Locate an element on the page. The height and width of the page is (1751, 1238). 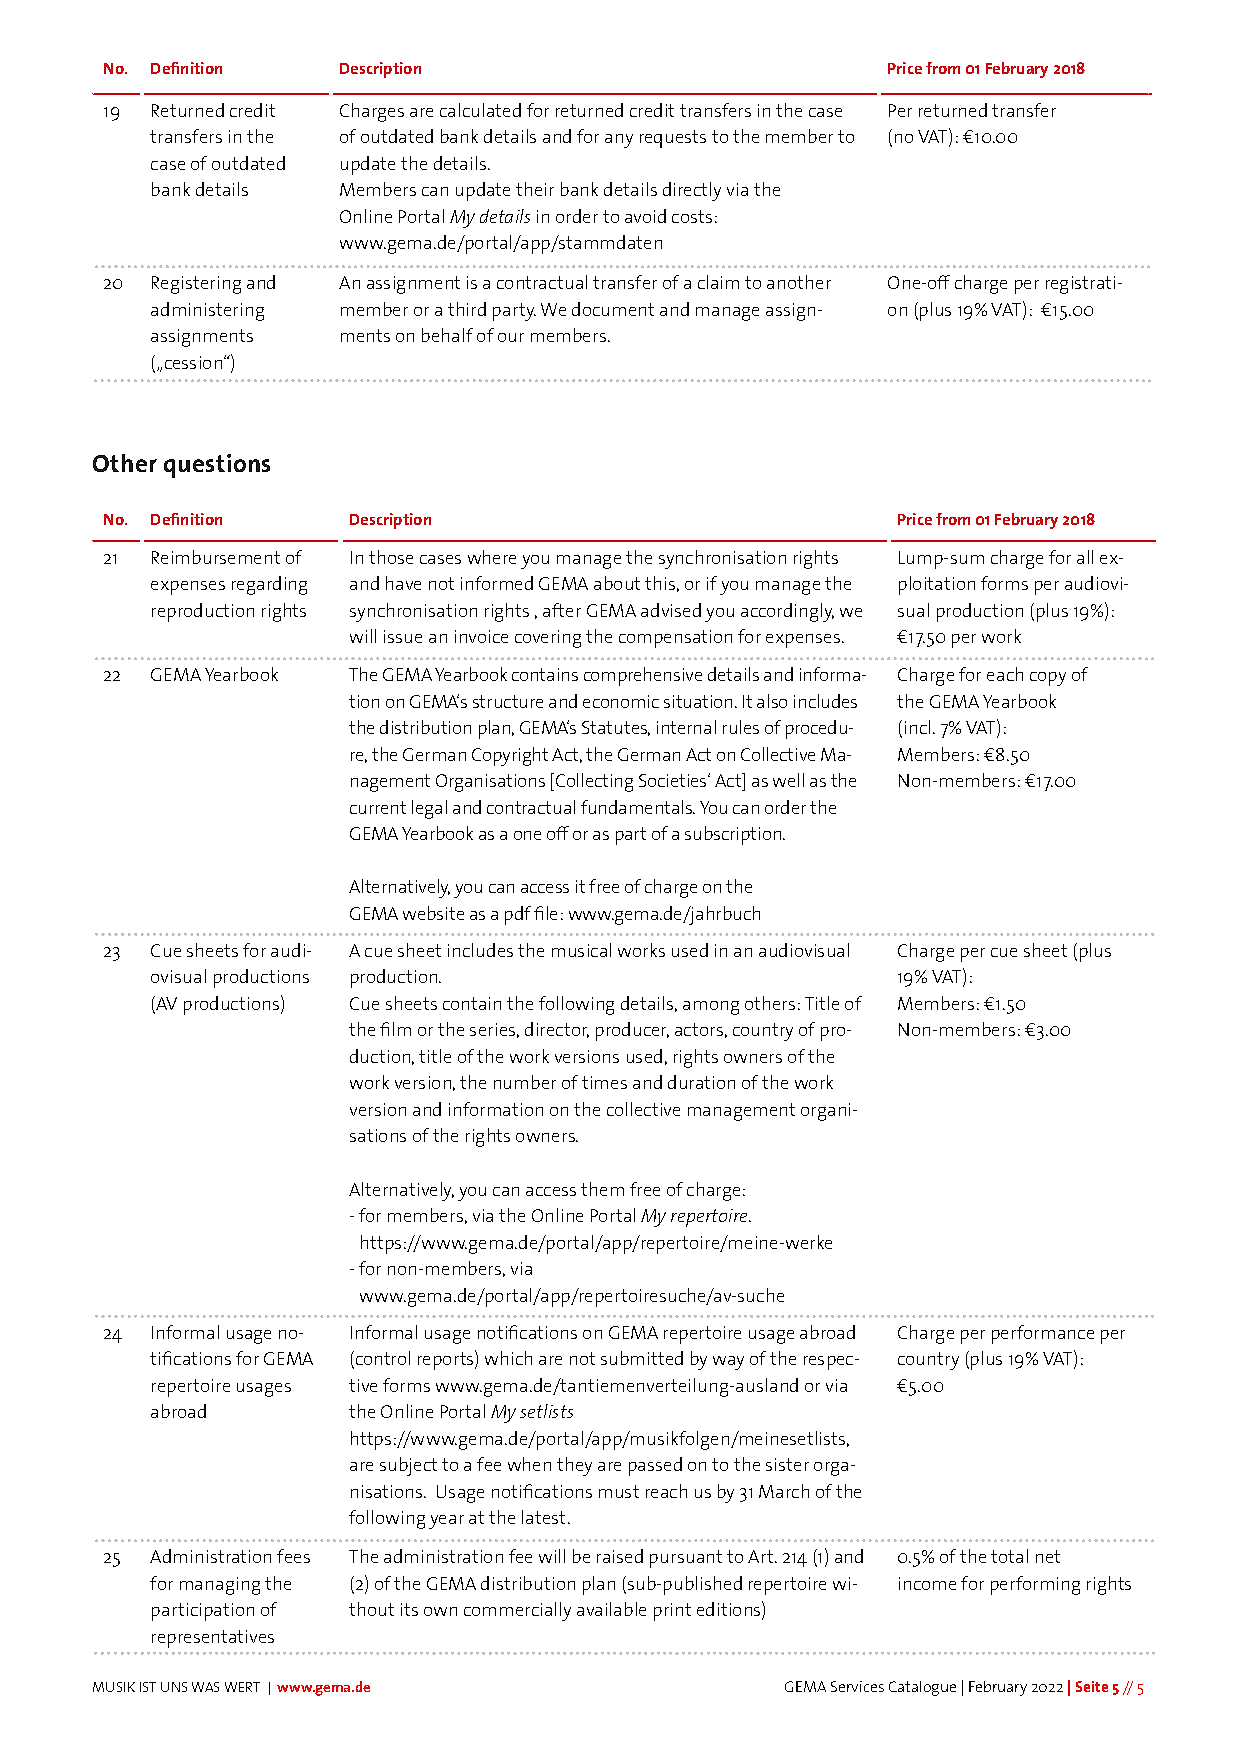
musical is located at coordinates (581, 950).
